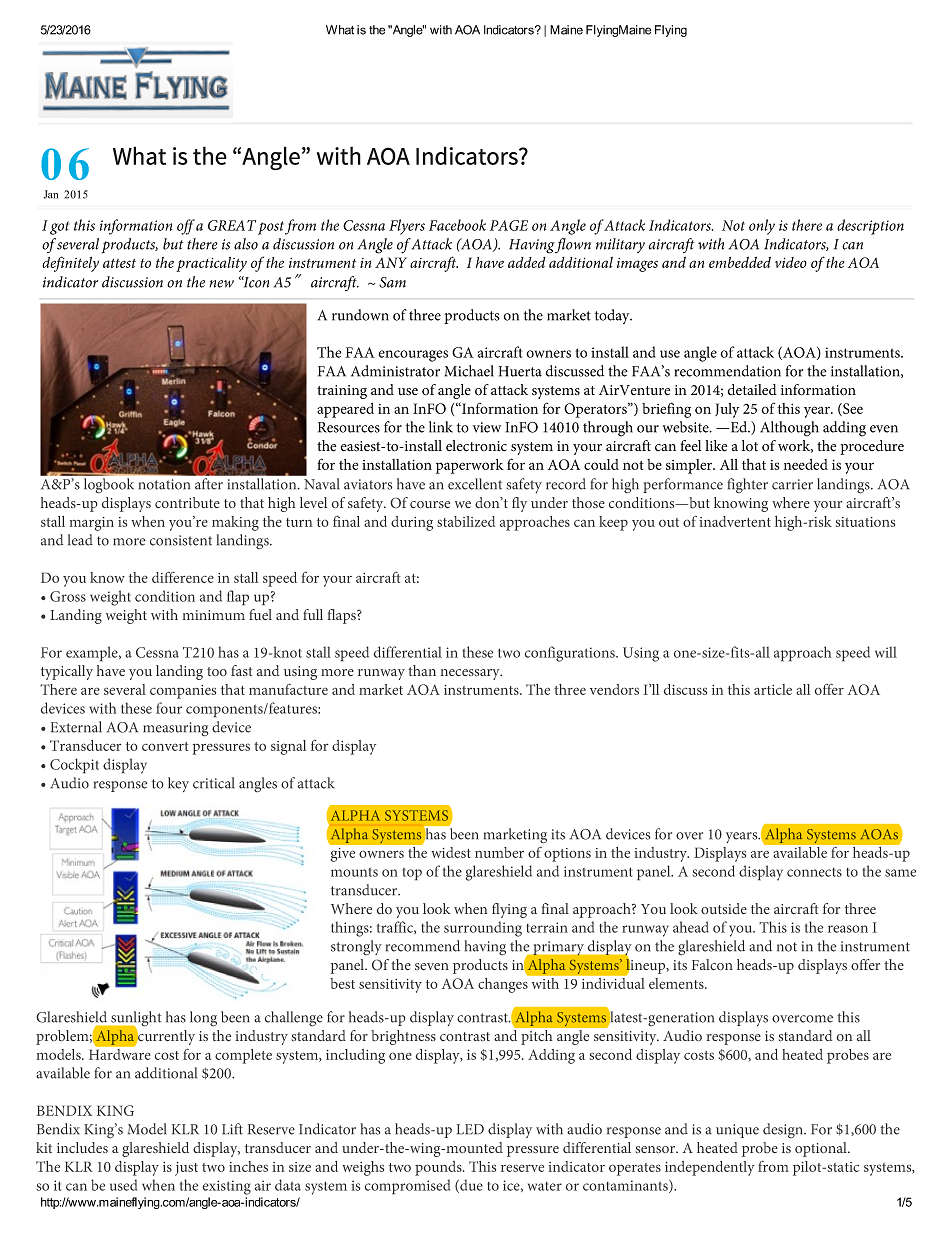 The width and height of the page is (952, 1233). What do you see at coordinates (439, 1168) in the page?
I see `pounds` at bounding box center [439, 1168].
